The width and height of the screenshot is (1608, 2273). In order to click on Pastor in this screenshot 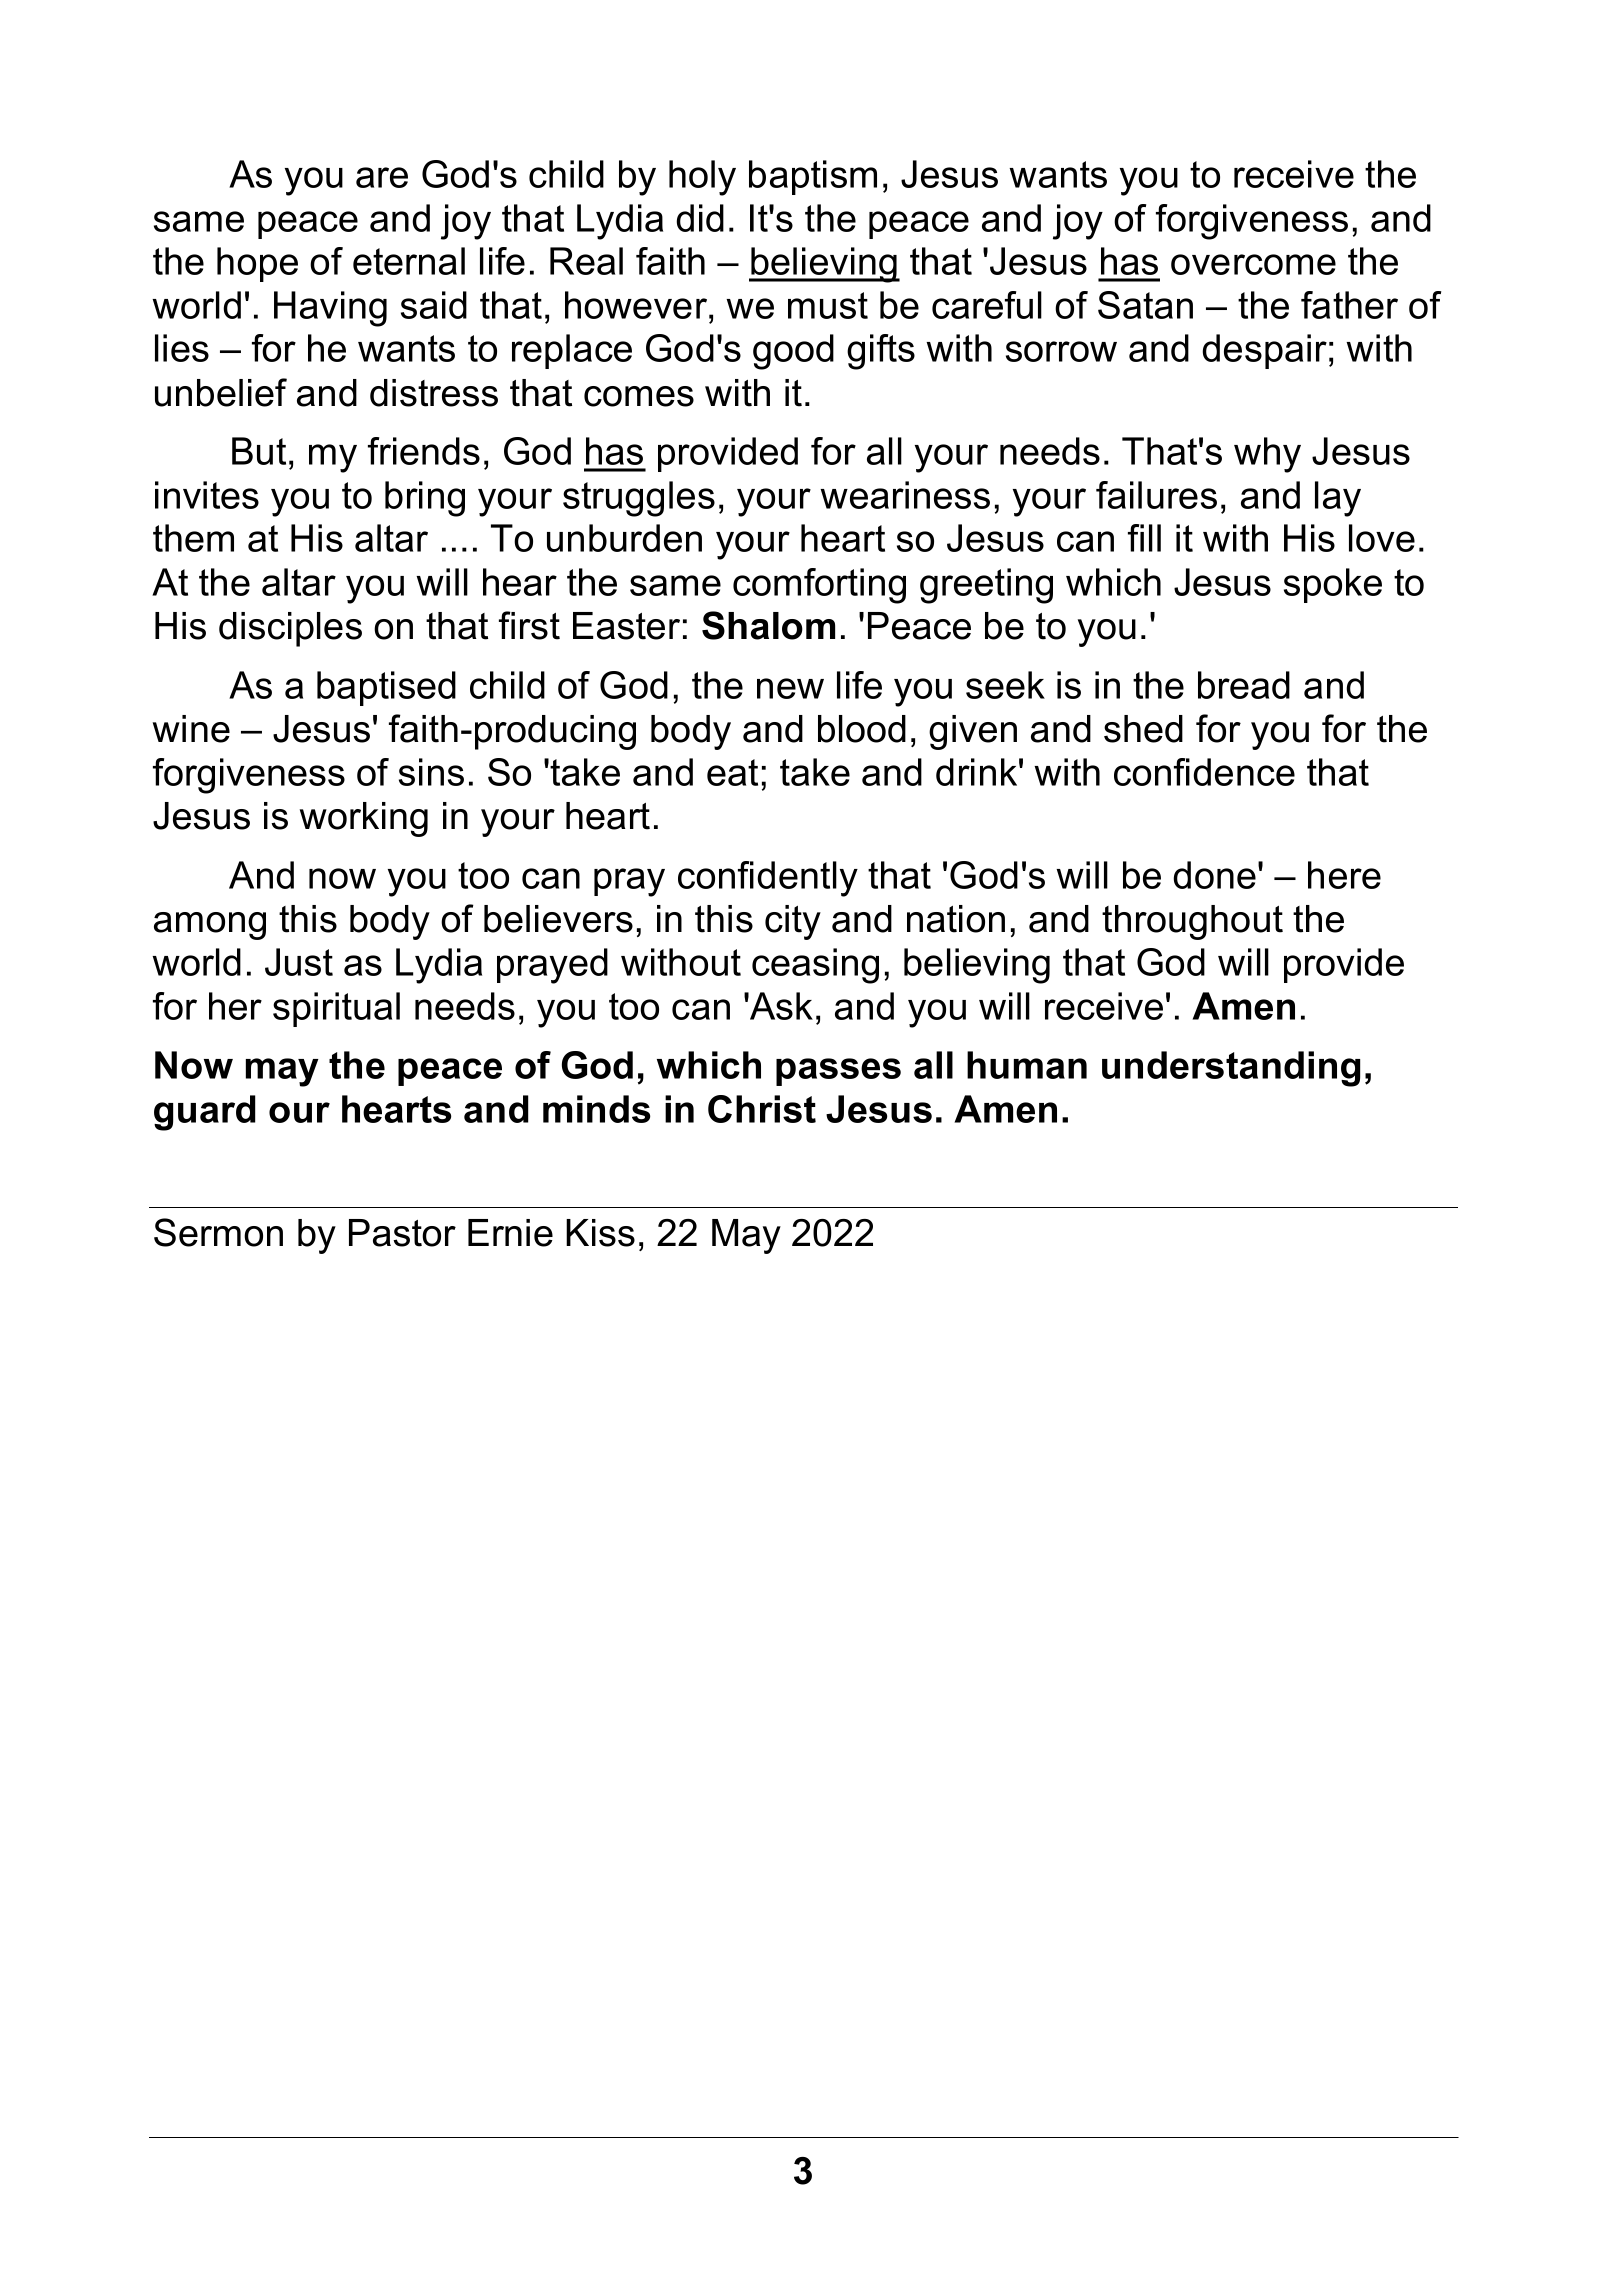, I will do `click(402, 1233)`.
